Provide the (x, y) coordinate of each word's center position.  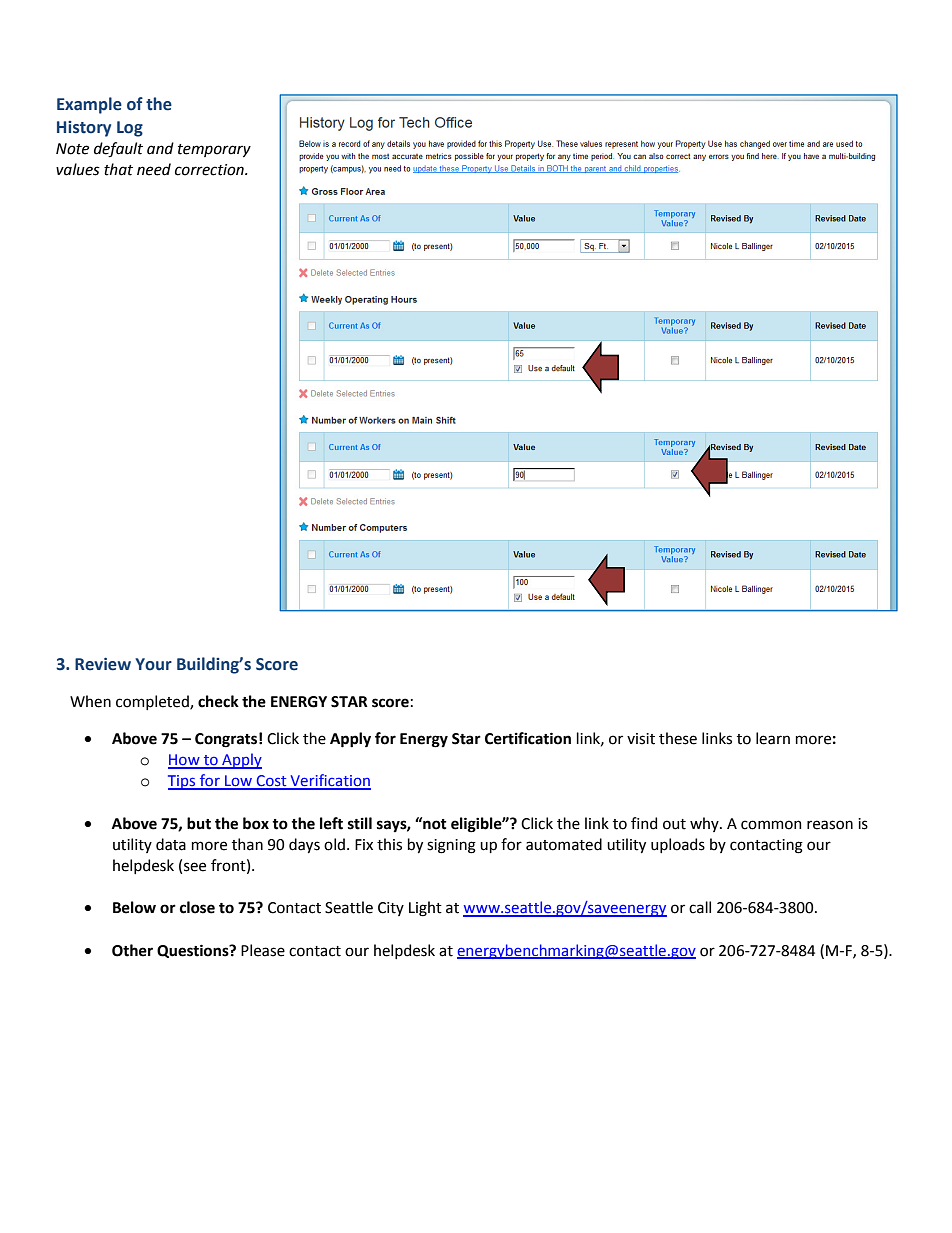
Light (425, 909)
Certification (528, 738)
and (160, 148)
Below (134, 907)
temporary (214, 150)
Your (153, 664)
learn (773, 738)
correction (210, 170)
